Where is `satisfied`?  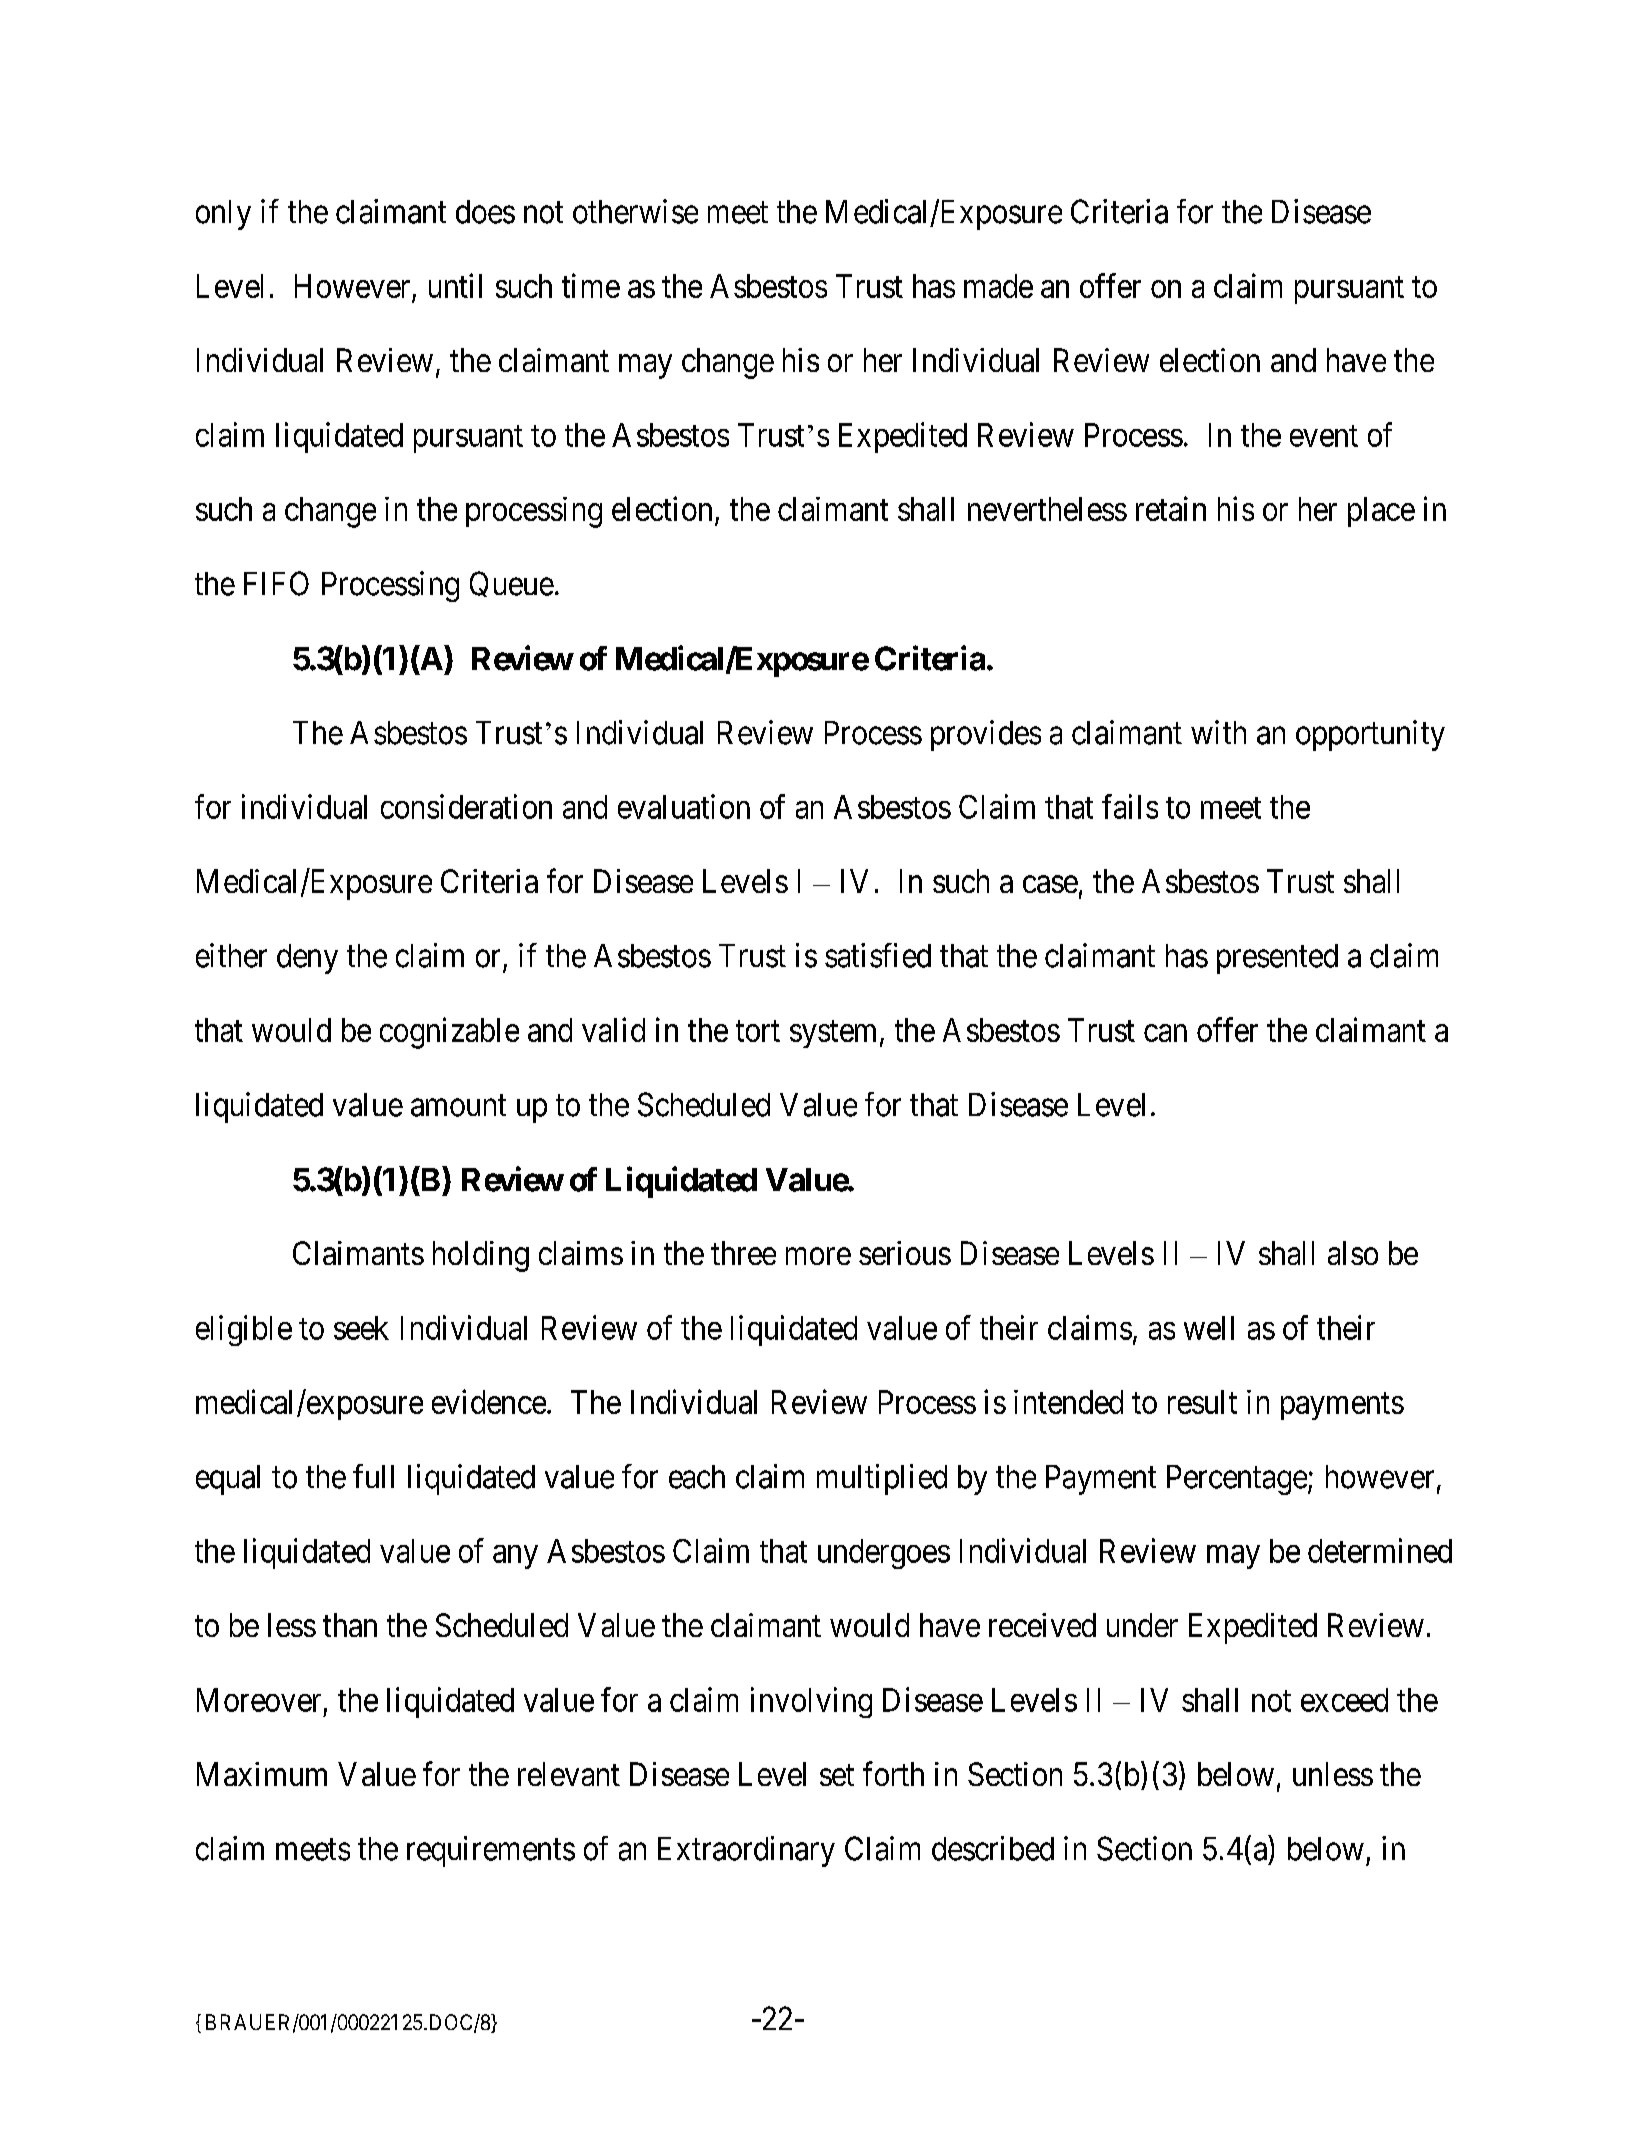 satisfied is located at coordinates (878, 955).
